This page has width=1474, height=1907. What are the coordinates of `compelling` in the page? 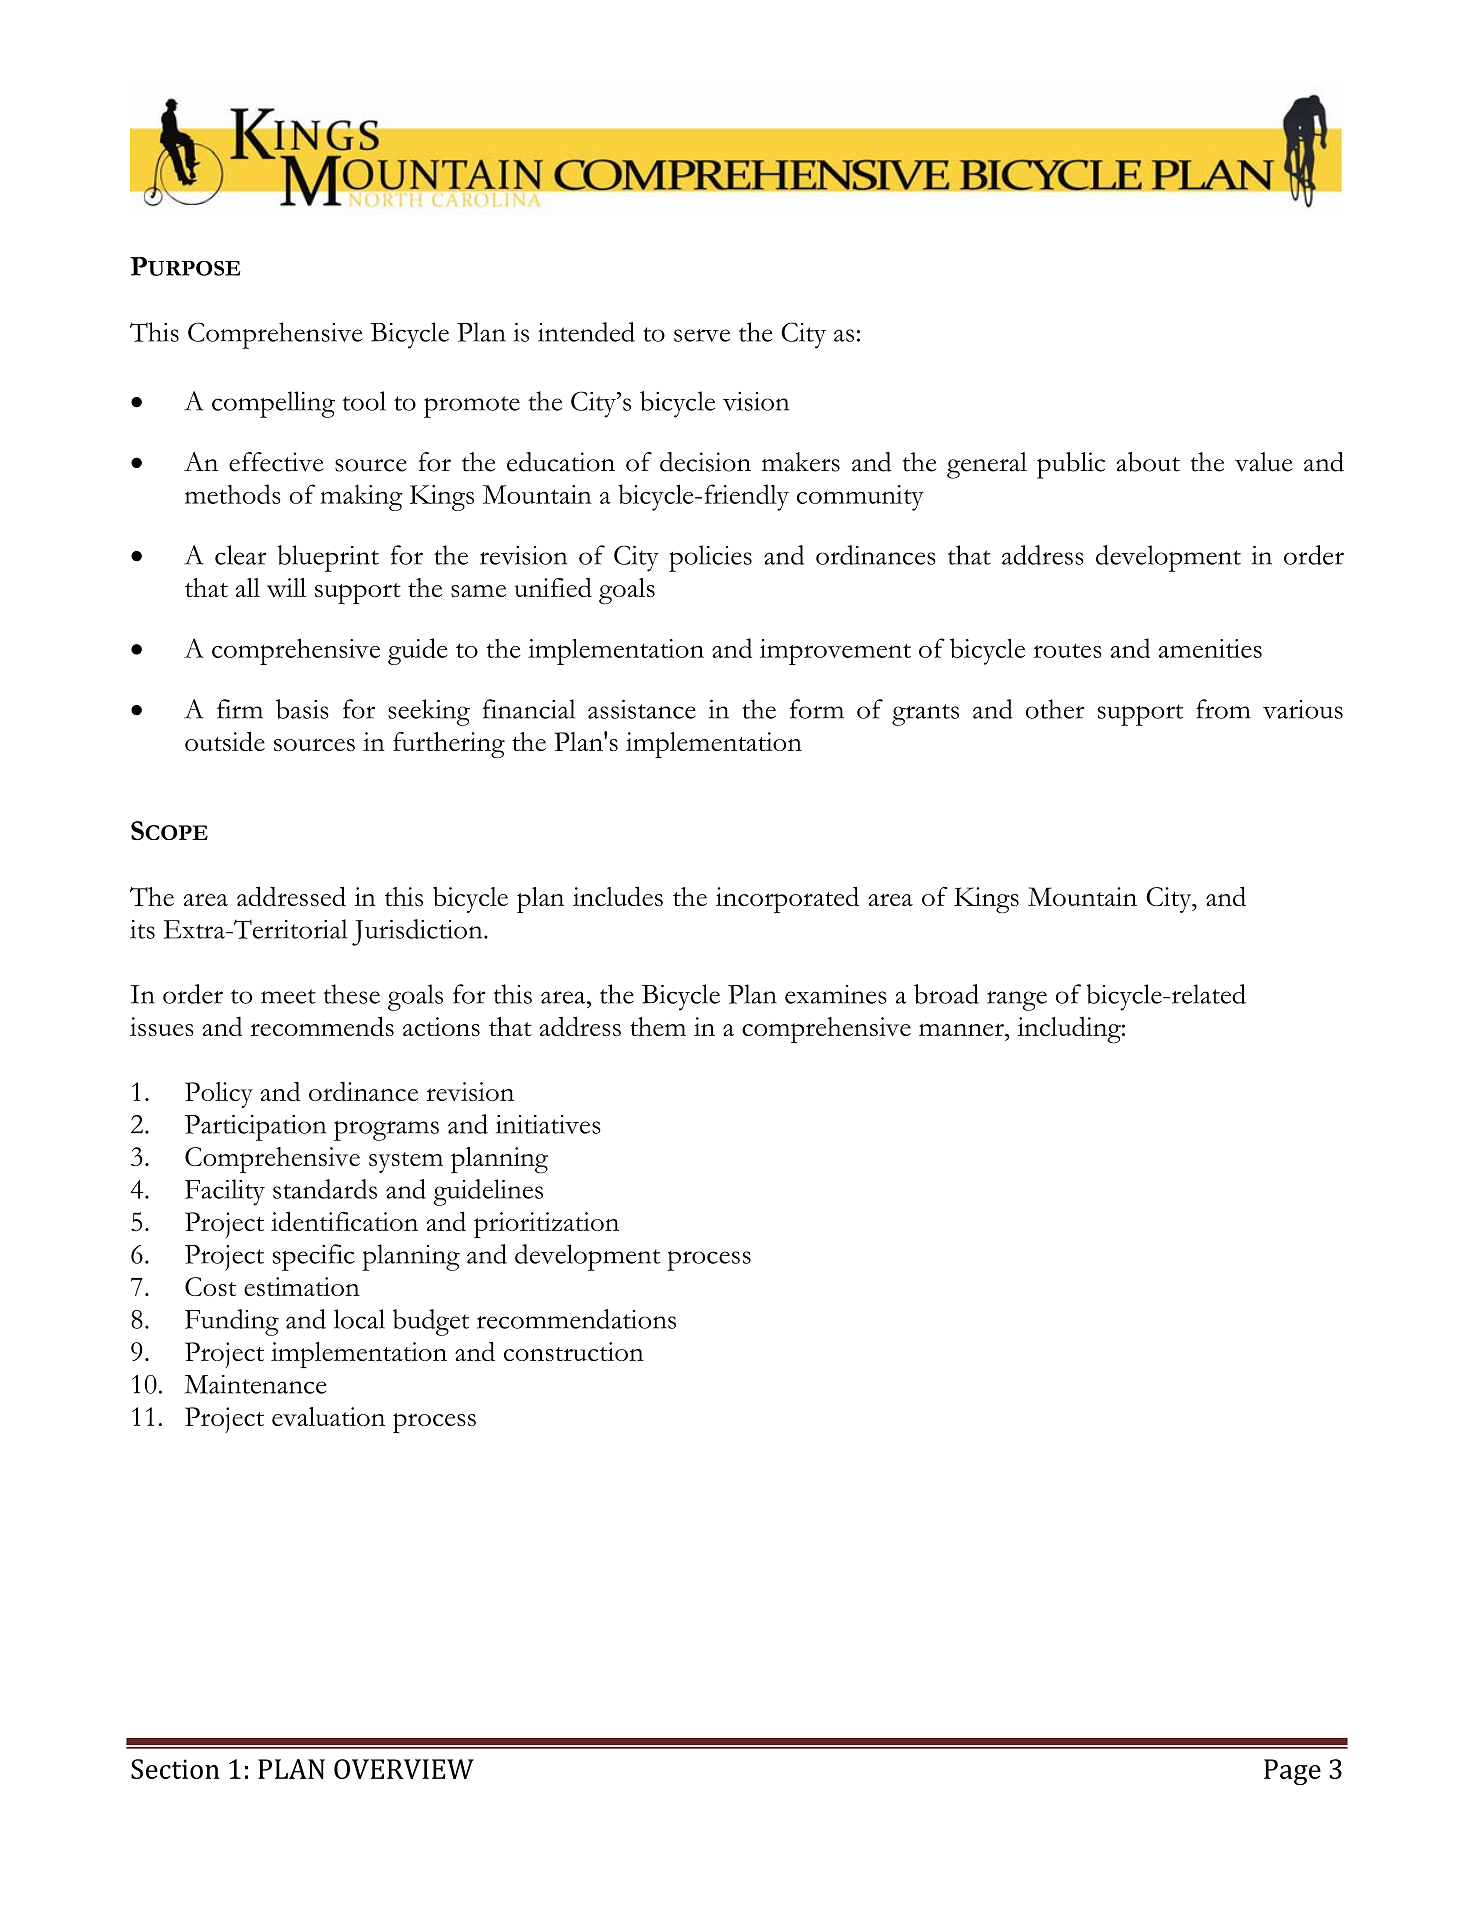 It's located at (273, 404).
